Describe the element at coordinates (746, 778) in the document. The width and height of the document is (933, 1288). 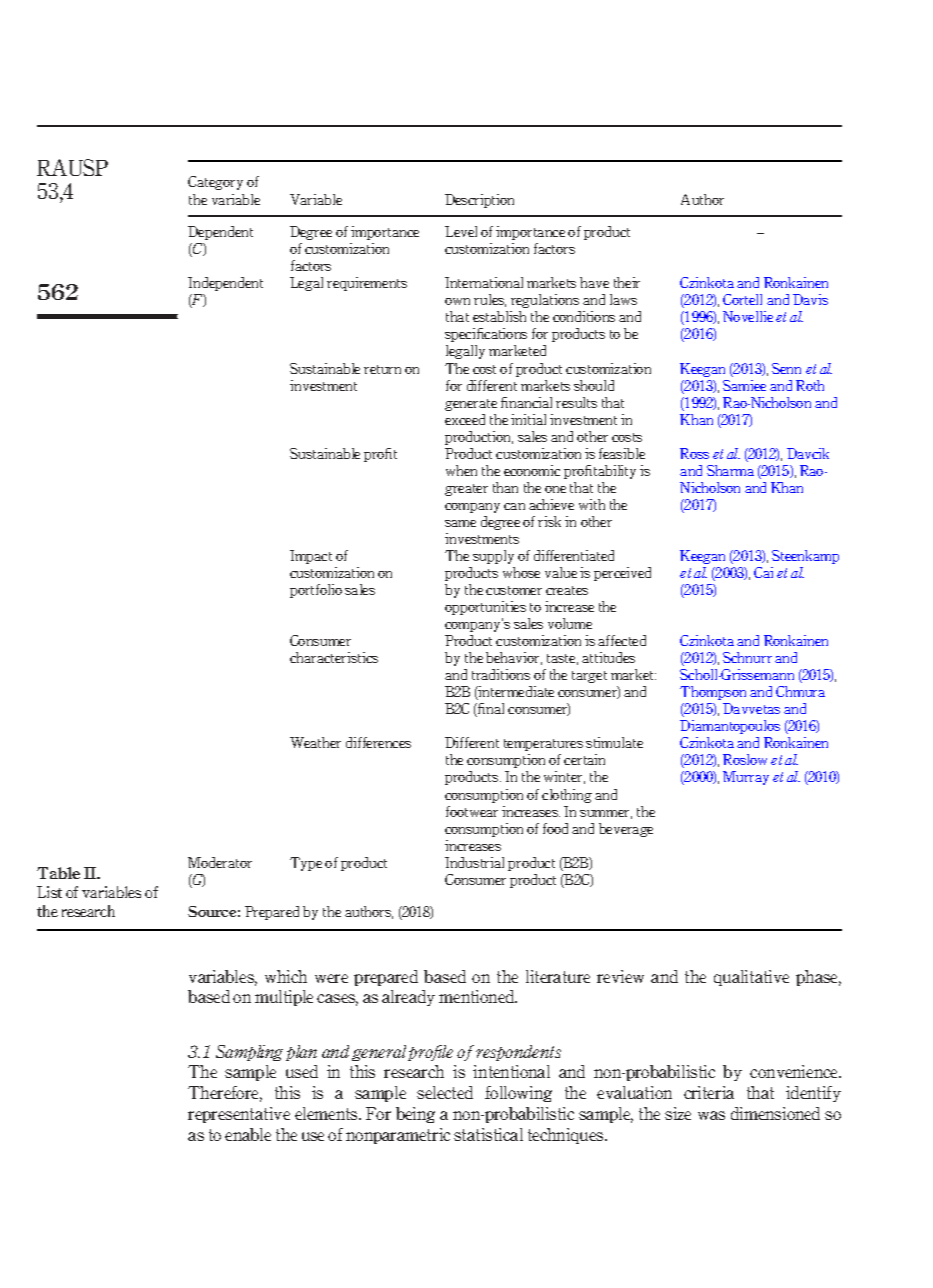
I see `Murray` at that location.
